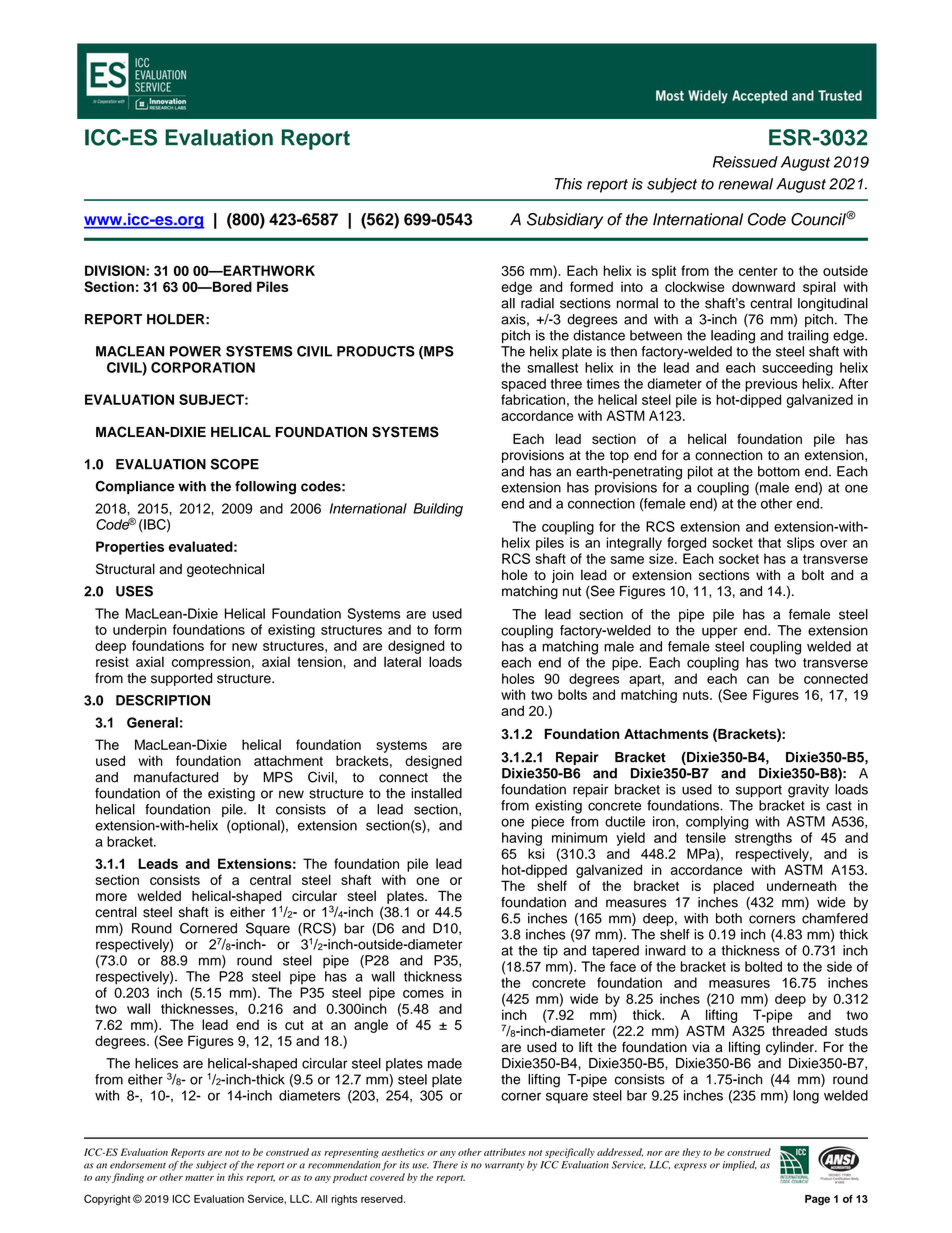 Image resolution: width=952 pixels, height=1233 pixels. Describe the element at coordinates (565, 221) in the document. I see `Subsidiary` at that location.
